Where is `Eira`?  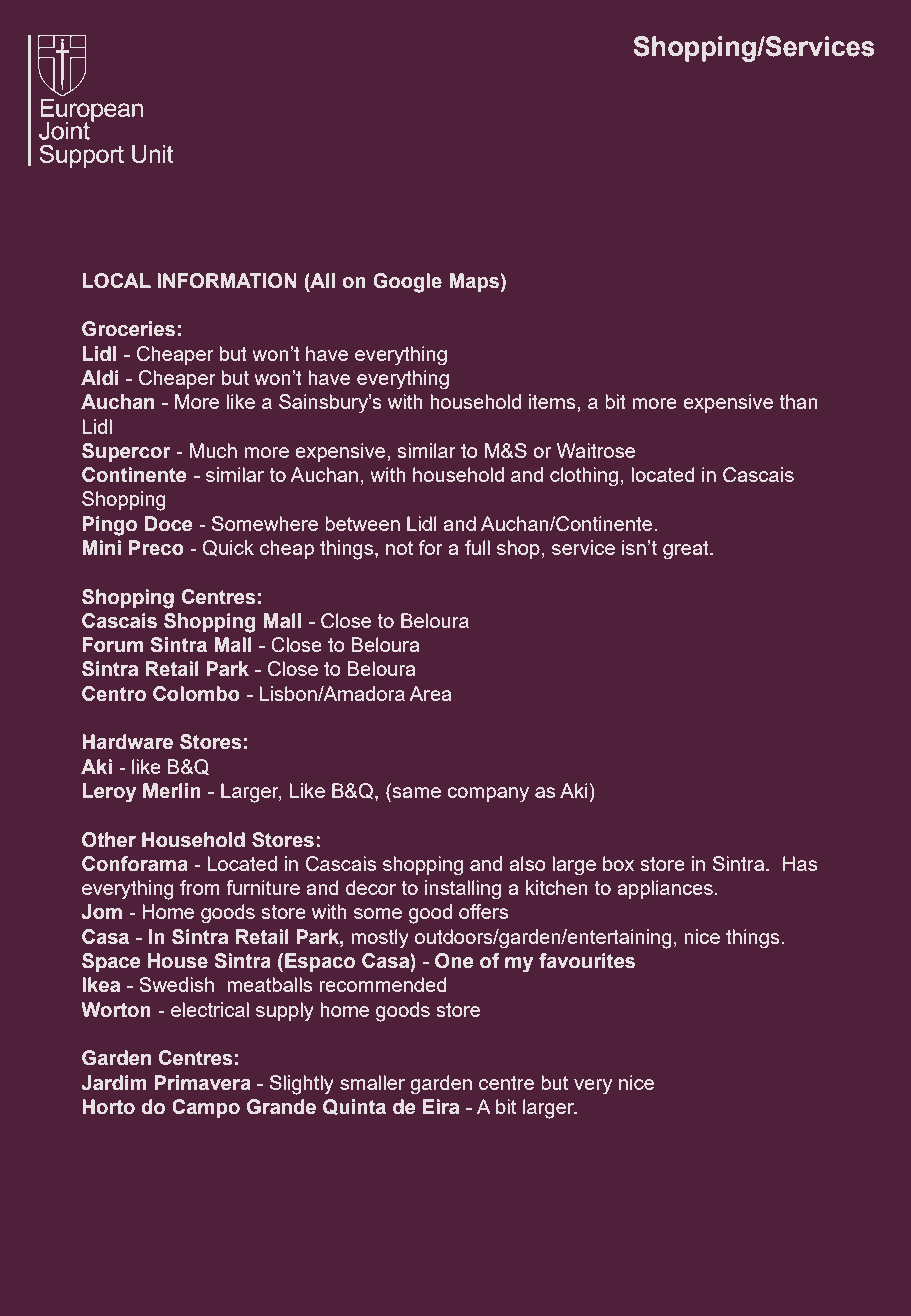
Eira is located at coordinates (441, 1107).
